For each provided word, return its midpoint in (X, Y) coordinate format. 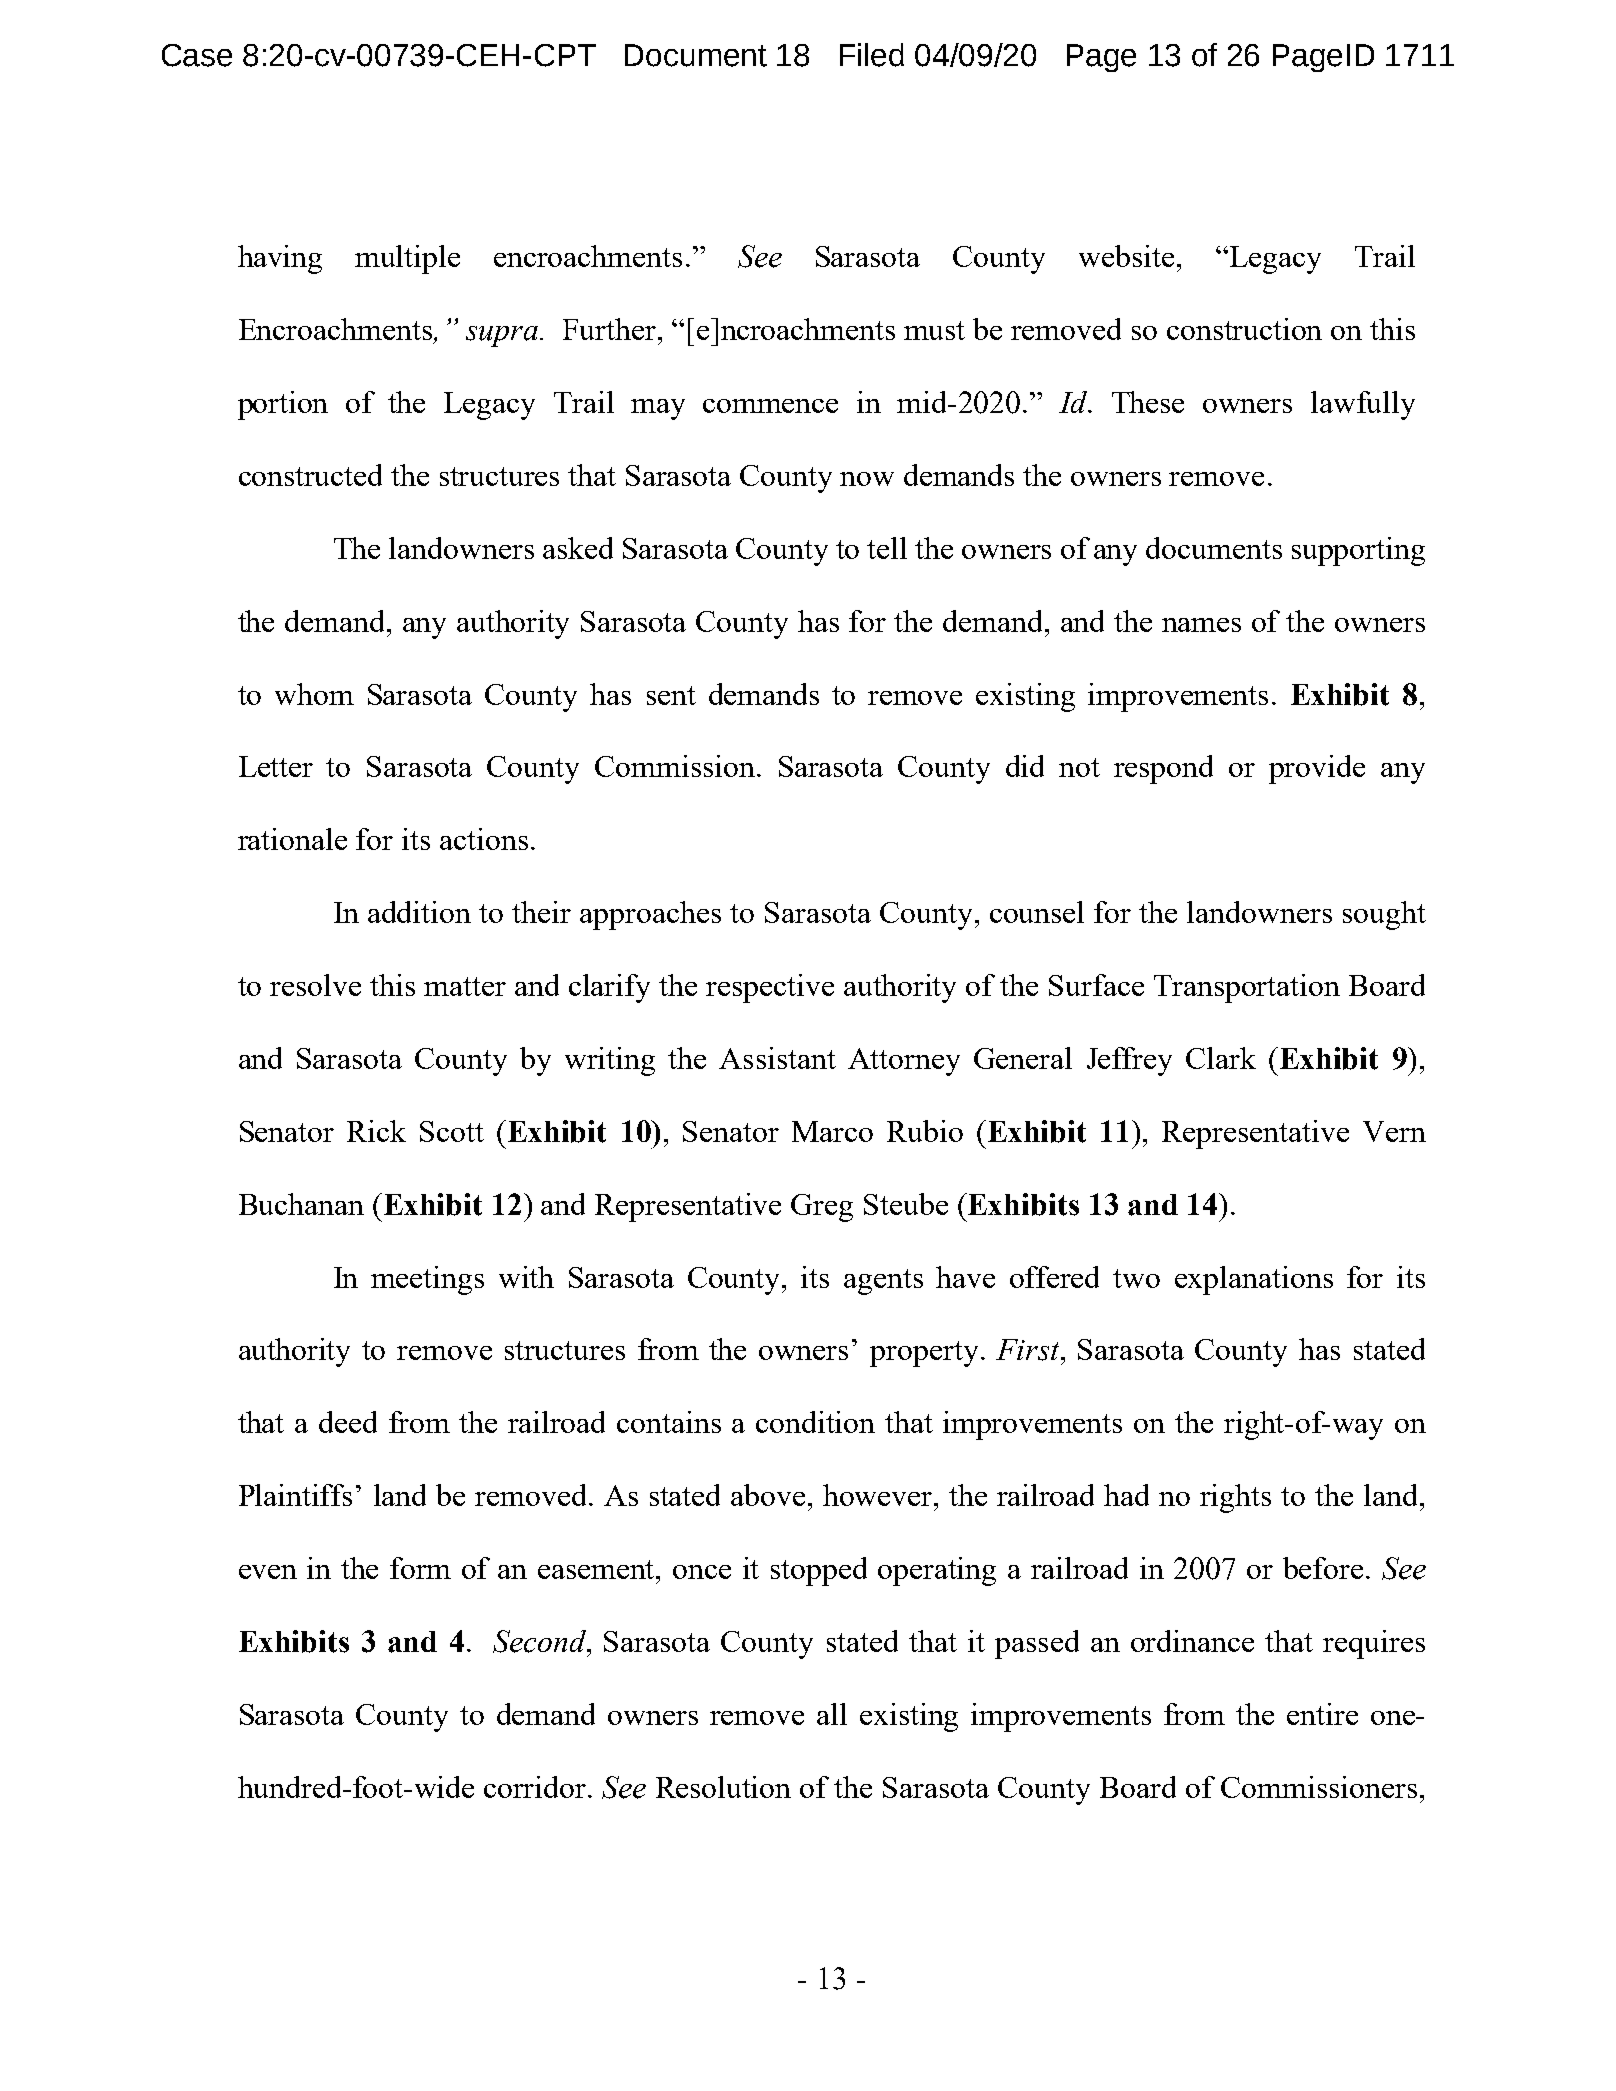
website (1126, 256)
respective (770, 988)
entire (1322, 1714)
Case (197, 55)
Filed (872, 55)
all (832, 1714)
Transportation (1247, 988)
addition (419, 912)
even (268, 1572)
